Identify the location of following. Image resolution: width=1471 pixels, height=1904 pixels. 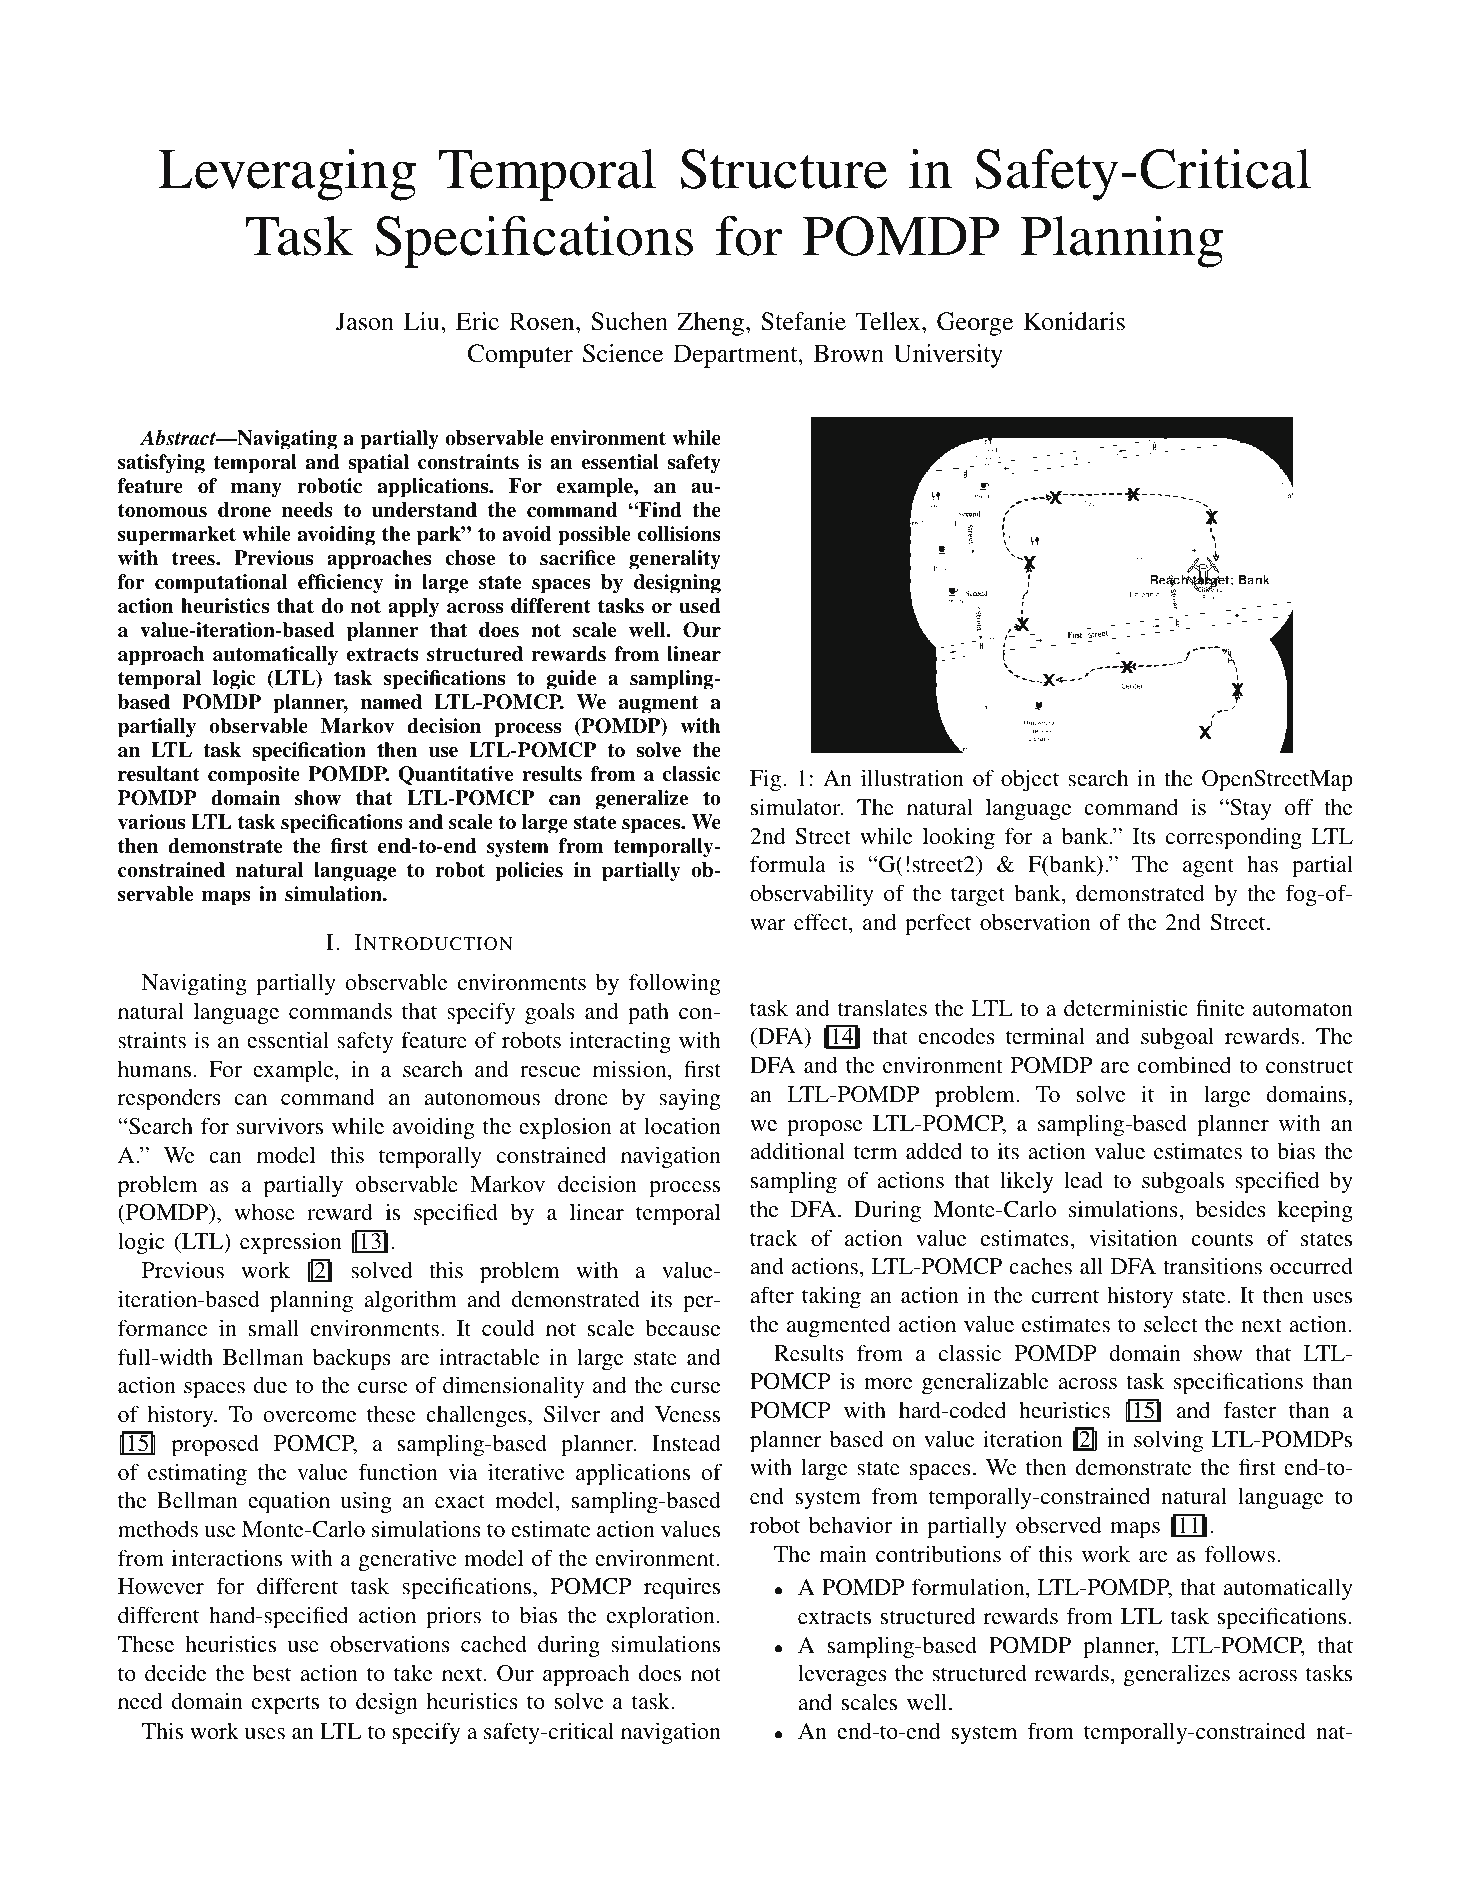
(674, 984).
